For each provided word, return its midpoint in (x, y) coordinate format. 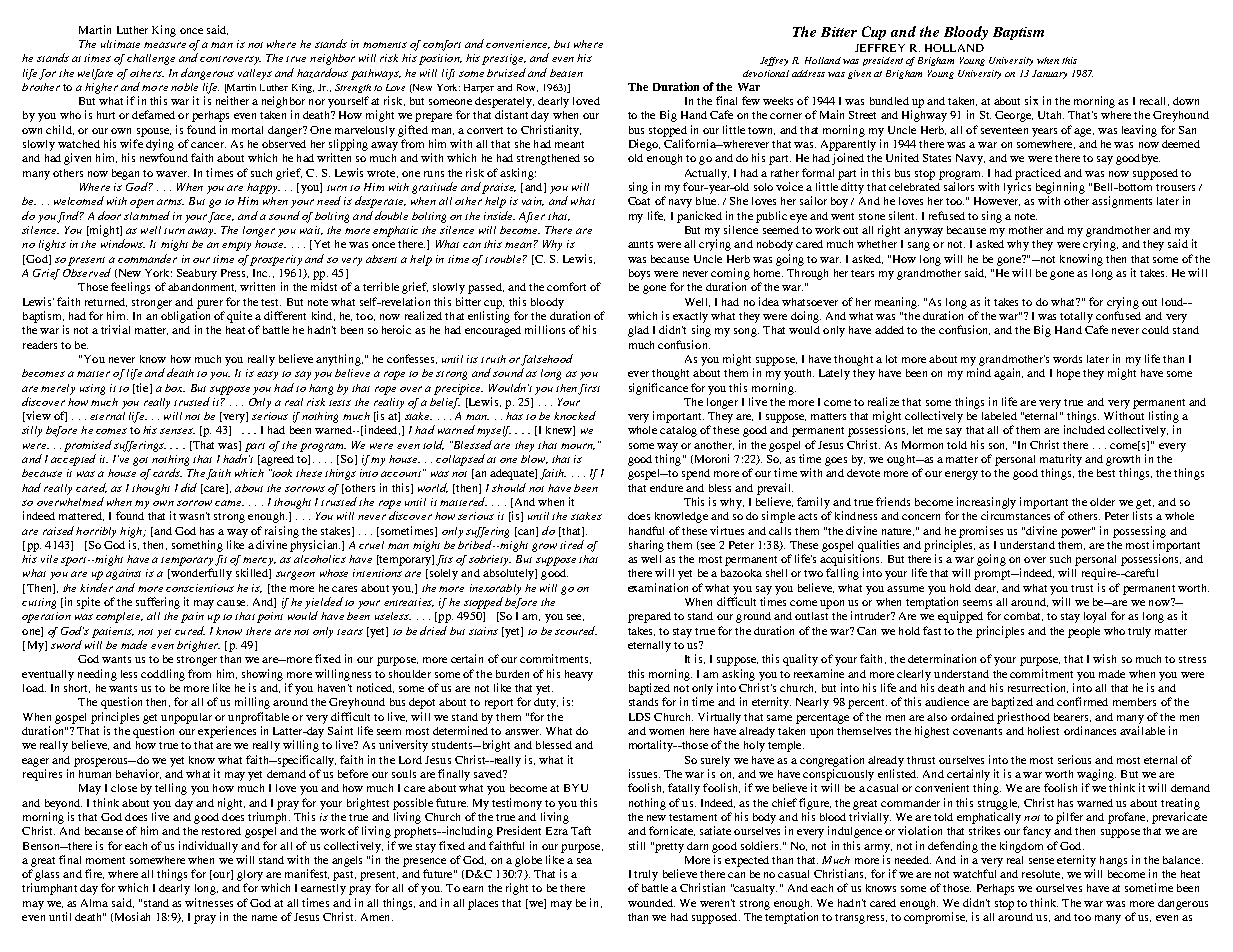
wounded (651, 903)
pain (192, 617)
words (1067, 359)
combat (1023, 616)
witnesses (209, 902)
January (1049, 74)
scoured (576, 630)
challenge (151, 59)
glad (638, 331)
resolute (1042, 874)
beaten (566, 73)
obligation (185, 317)
